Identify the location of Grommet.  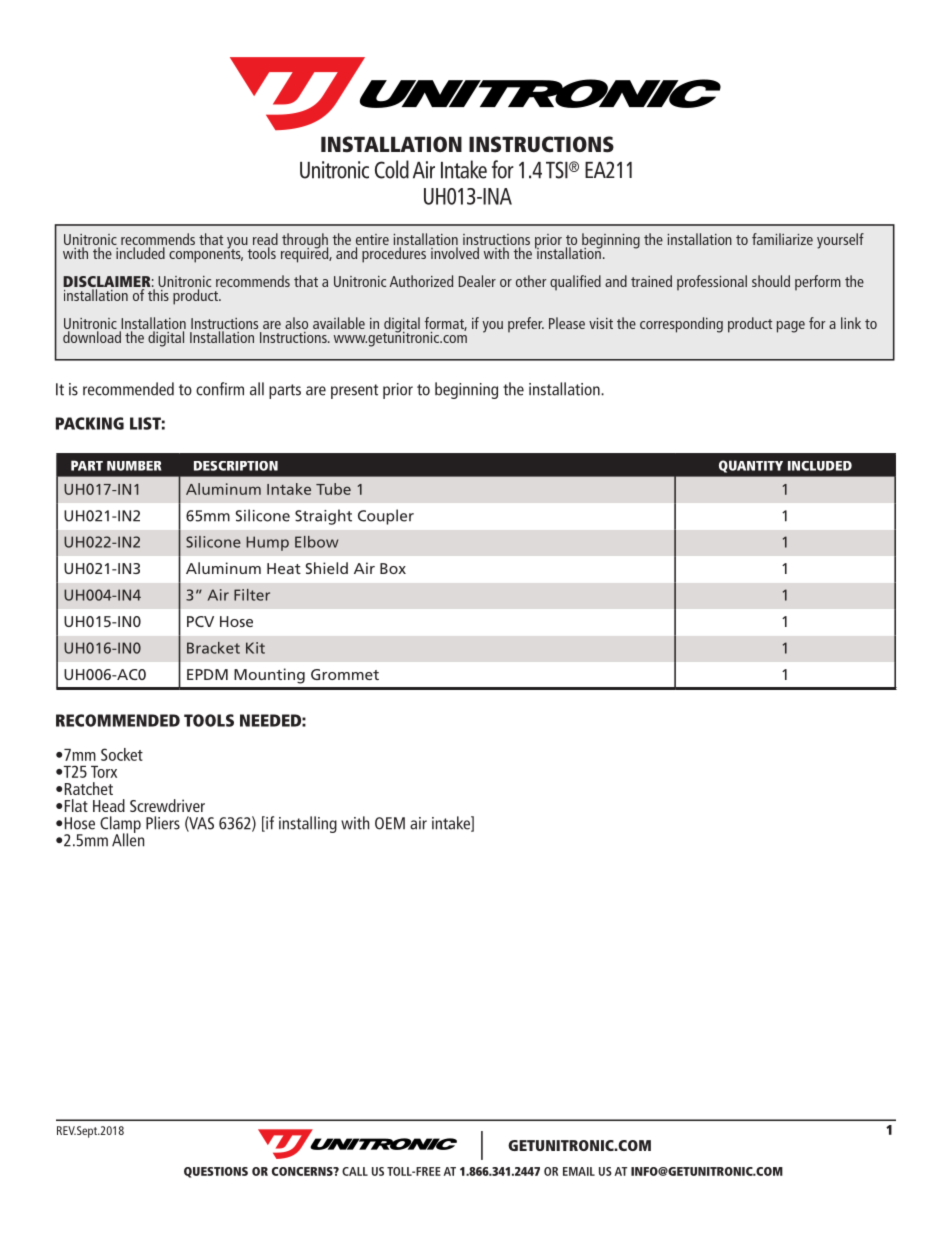
(345, 674).
